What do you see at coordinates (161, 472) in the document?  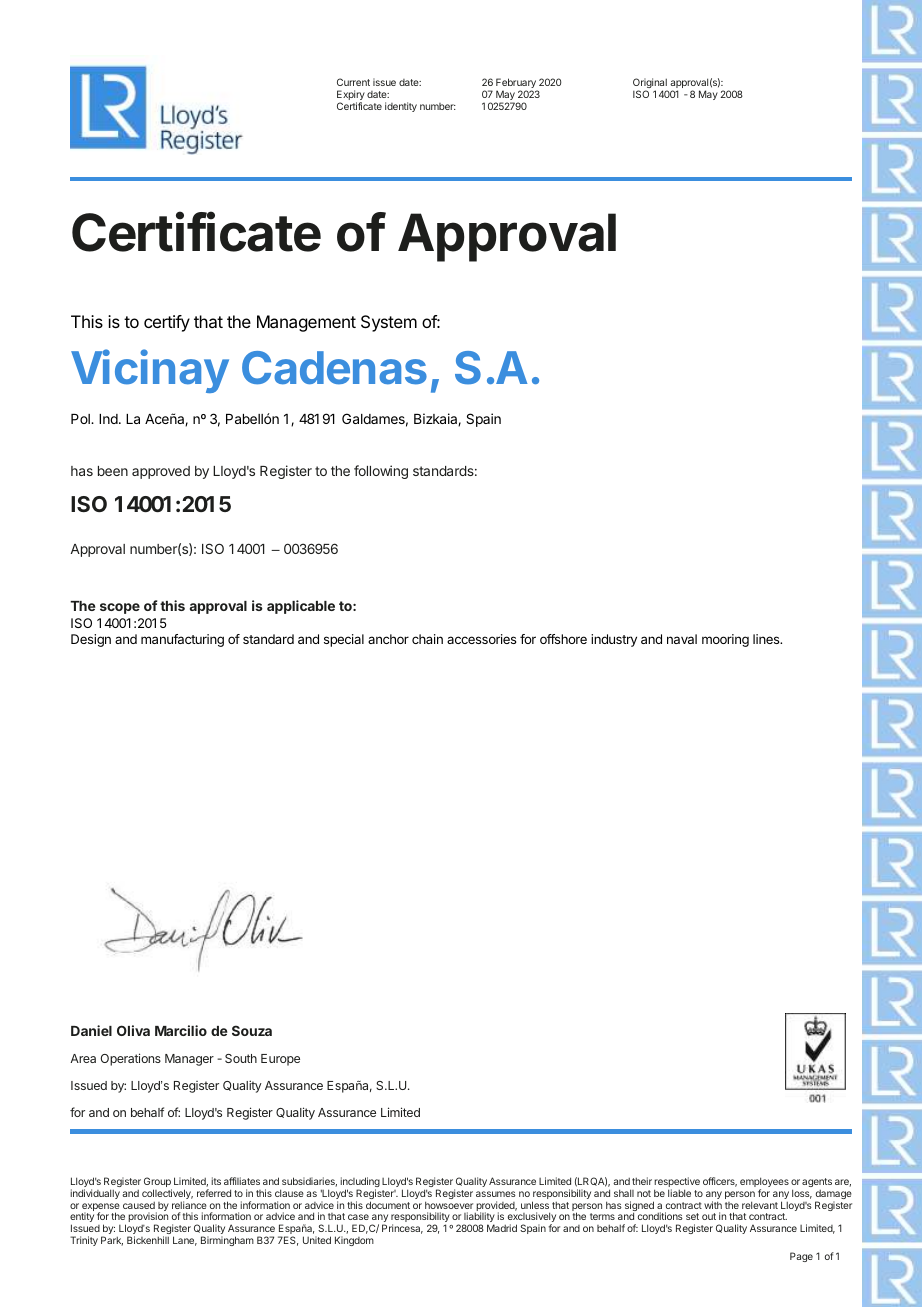 I see `approved` at bounding box center [161, 472].
